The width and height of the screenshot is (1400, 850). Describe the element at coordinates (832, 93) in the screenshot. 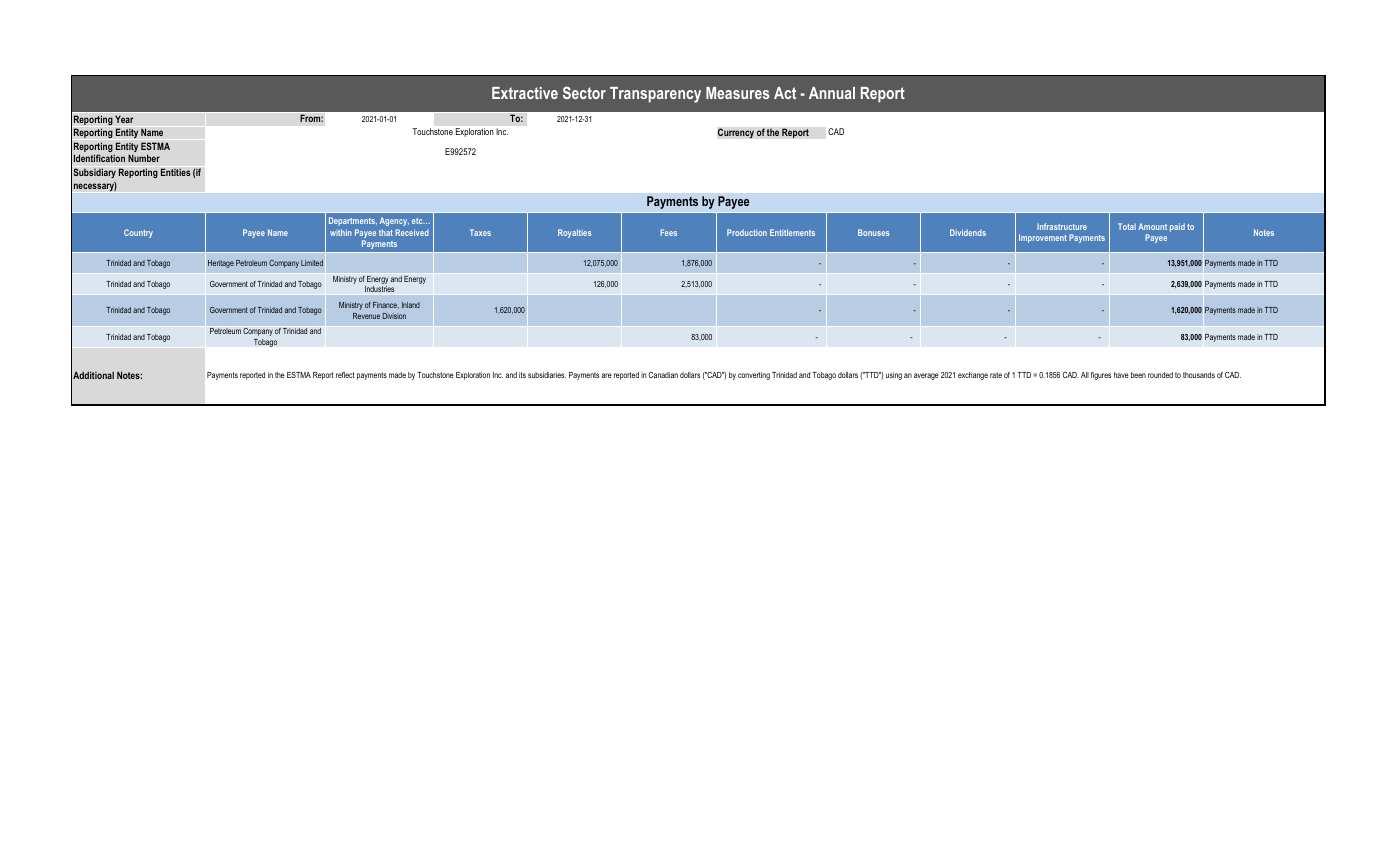

I see `Annual` at that location.
